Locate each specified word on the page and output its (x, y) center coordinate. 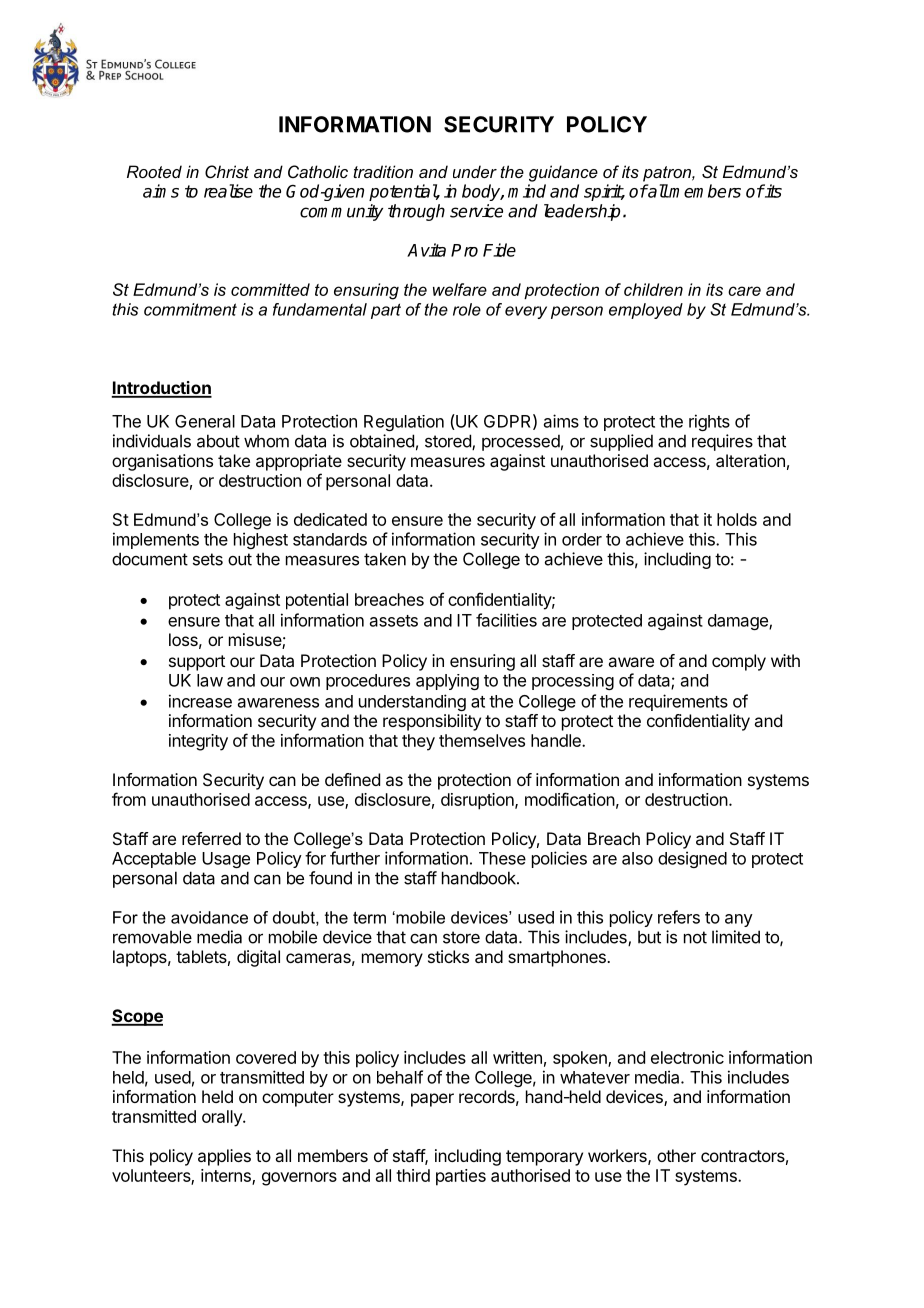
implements (156, 540)
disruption (478, 801)
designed (692, 859)
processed (521, 442)
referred (211, 838)
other (676, 1155)
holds (737, 519)
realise (228, 191)
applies (224, 1157)
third (413, 1175)
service (476, 211)
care (744, 291)
